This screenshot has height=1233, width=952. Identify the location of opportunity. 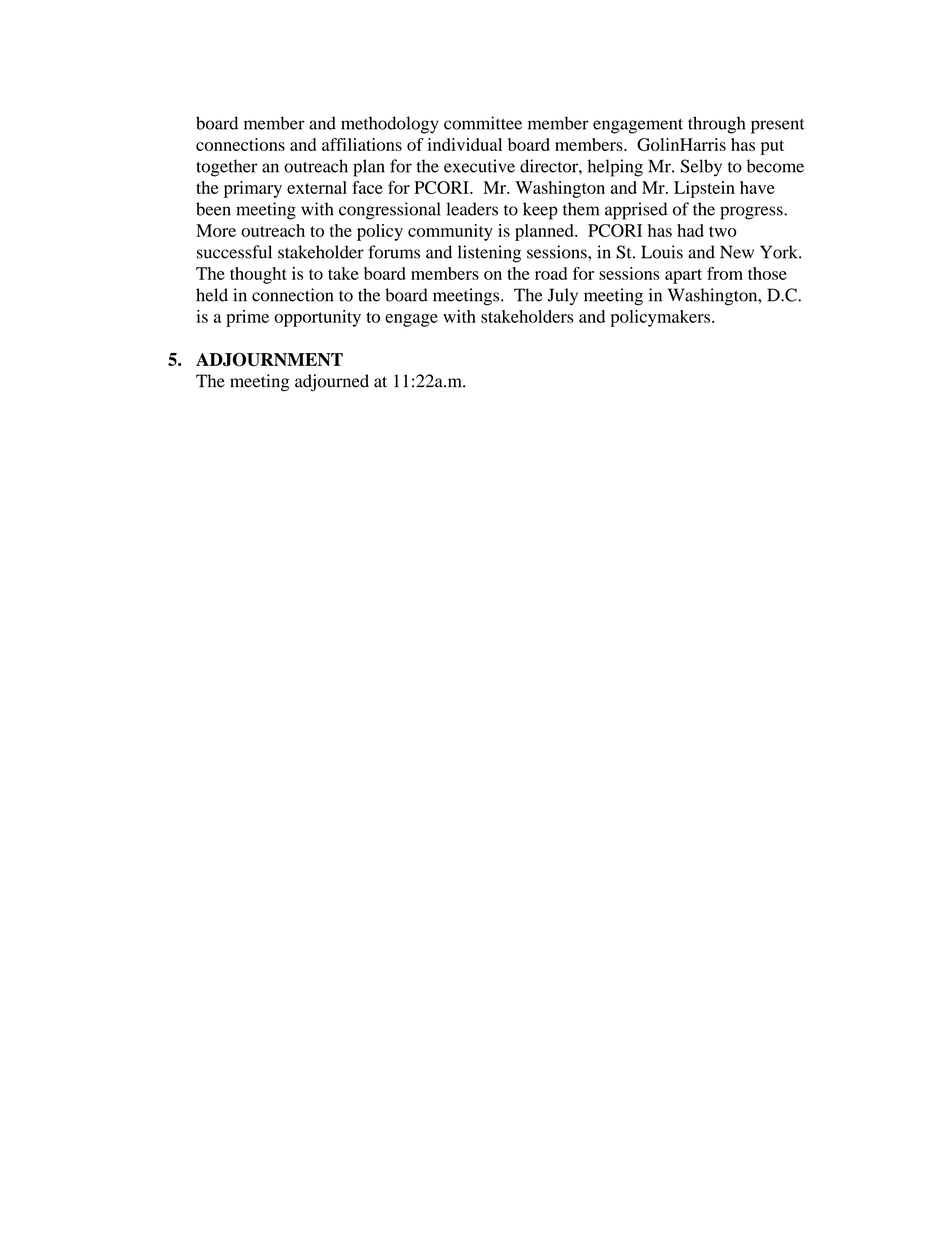
(317, 318).
